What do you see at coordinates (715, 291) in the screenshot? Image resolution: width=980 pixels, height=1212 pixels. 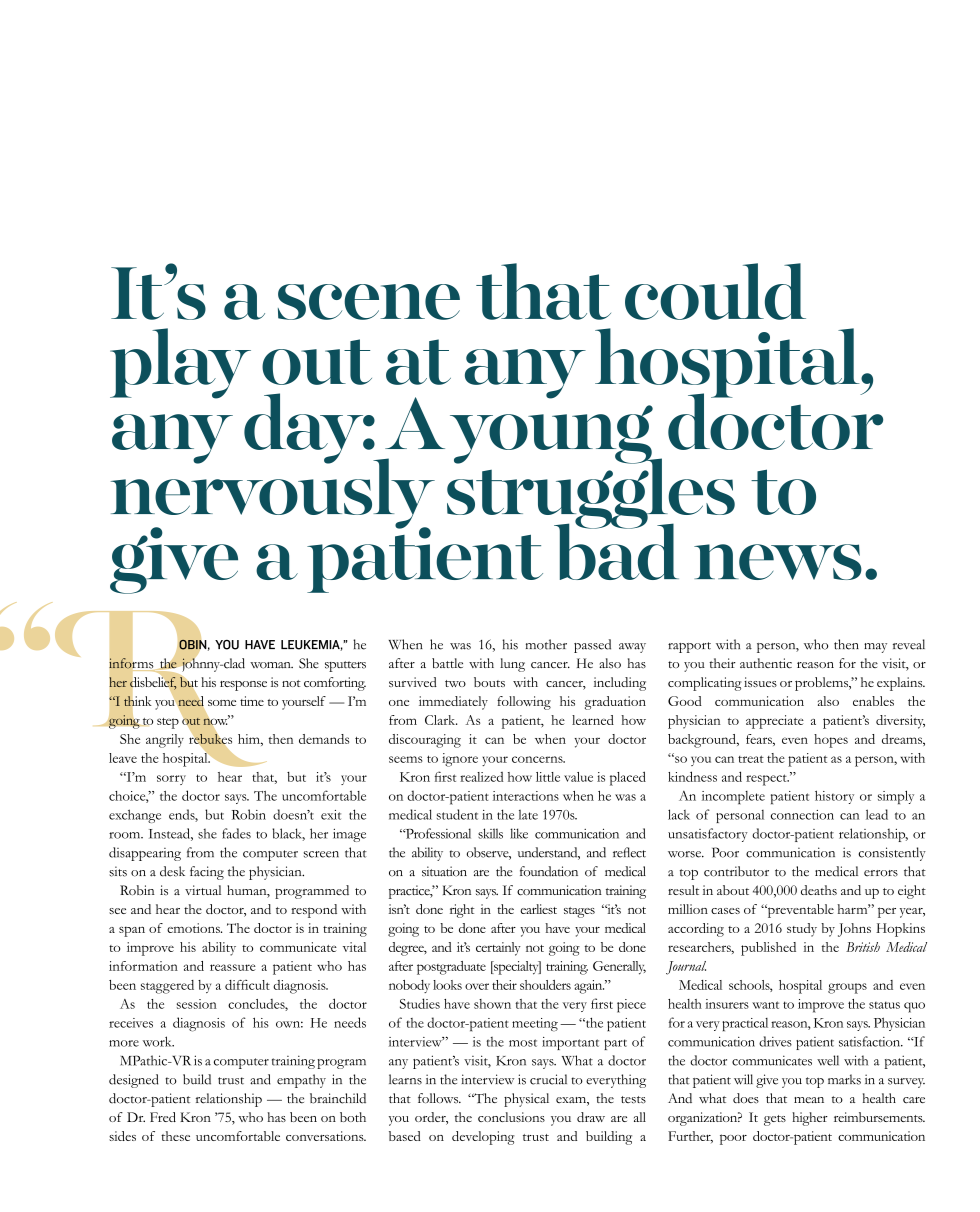 I see `could` at bounding box center [715, 291].
